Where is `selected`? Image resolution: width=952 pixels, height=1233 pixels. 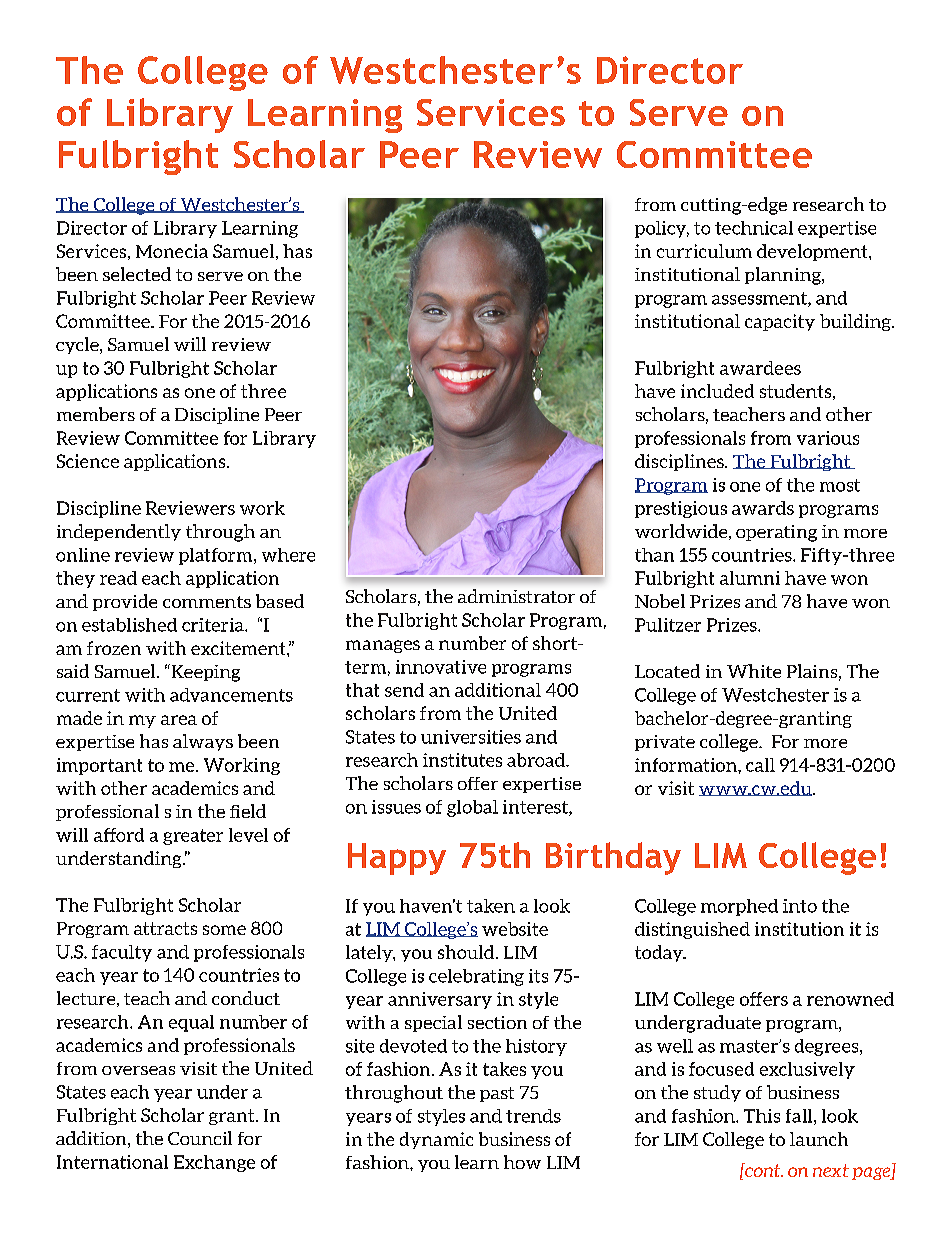 selected is located at coordinates (137, 274).
